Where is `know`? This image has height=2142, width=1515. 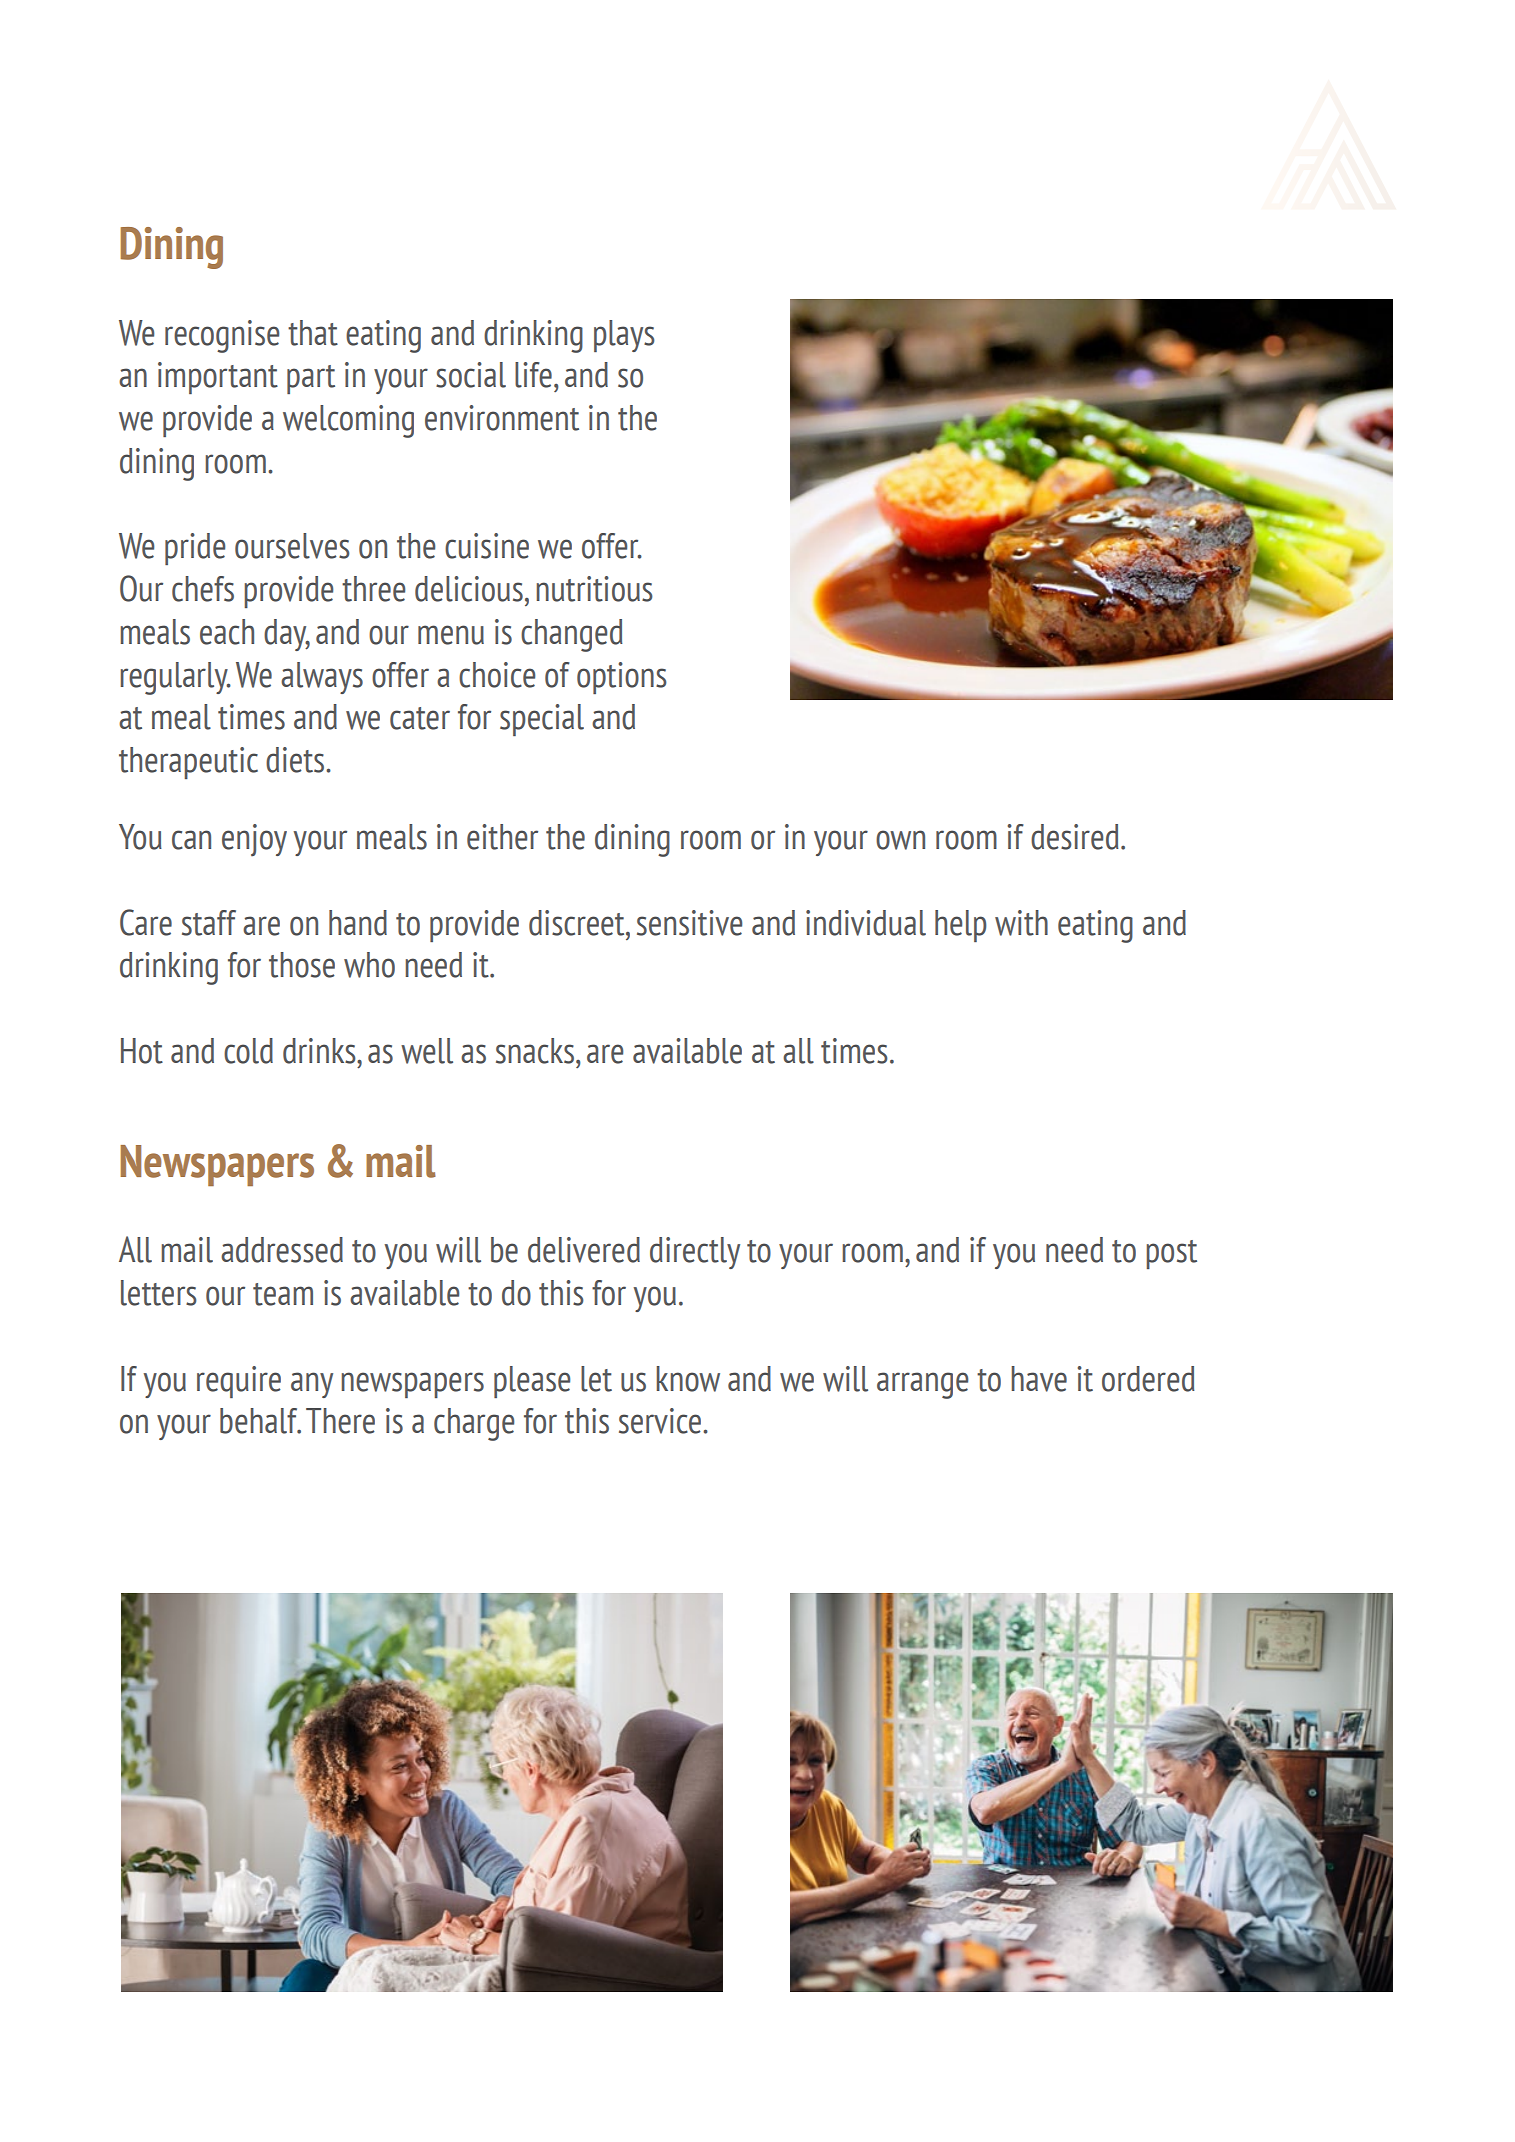
know is located at coordinates (688, 1379).
